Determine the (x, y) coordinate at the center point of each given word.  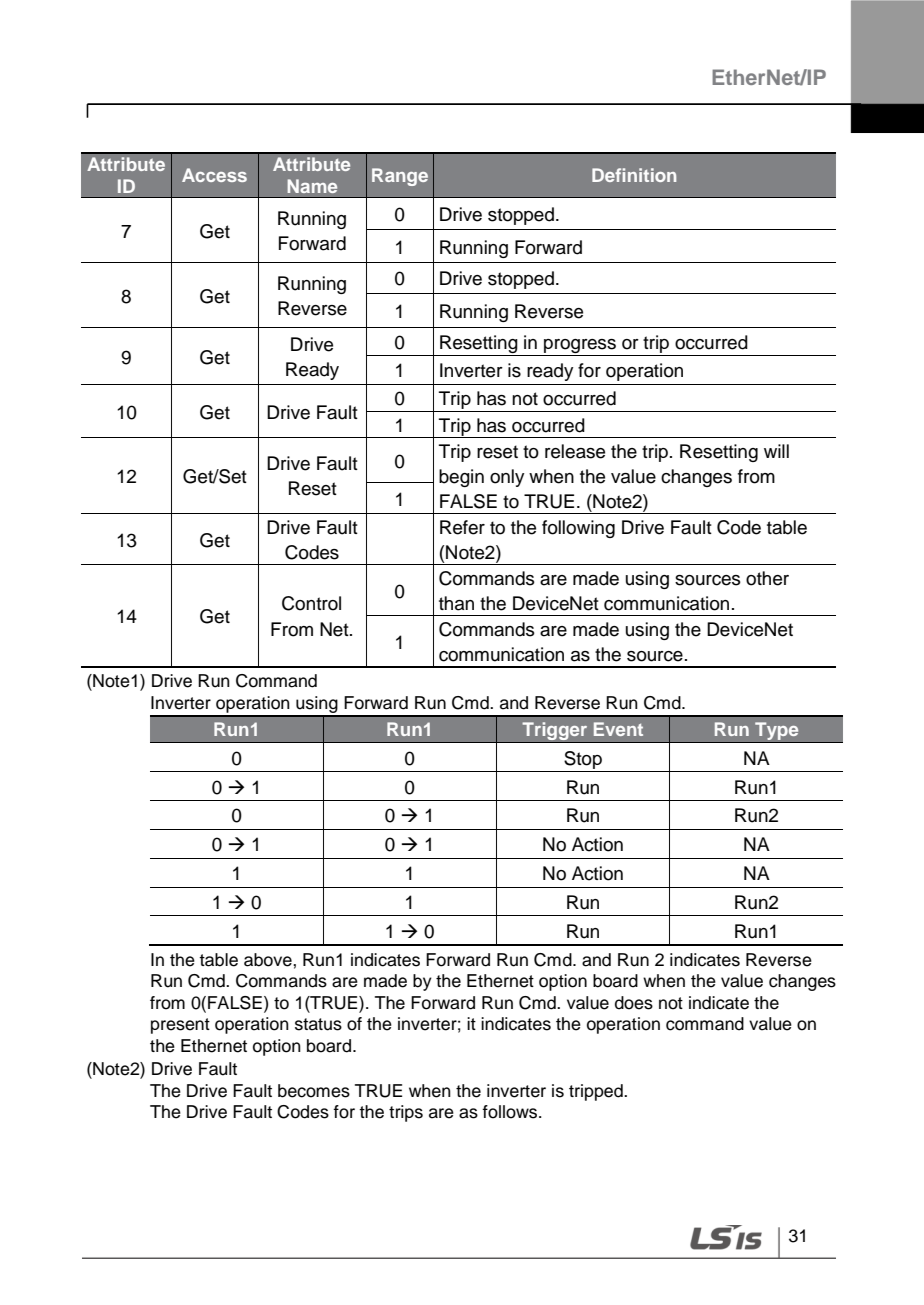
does (634, 1003)
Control (311, 603)
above (269, 960)
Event (618, 729)
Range (400, 177)
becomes (314, 1091)
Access (214, 175)
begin (461, 478)
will (776, 451)
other (767, 578)
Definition (634, 175)
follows (509, 1112)
